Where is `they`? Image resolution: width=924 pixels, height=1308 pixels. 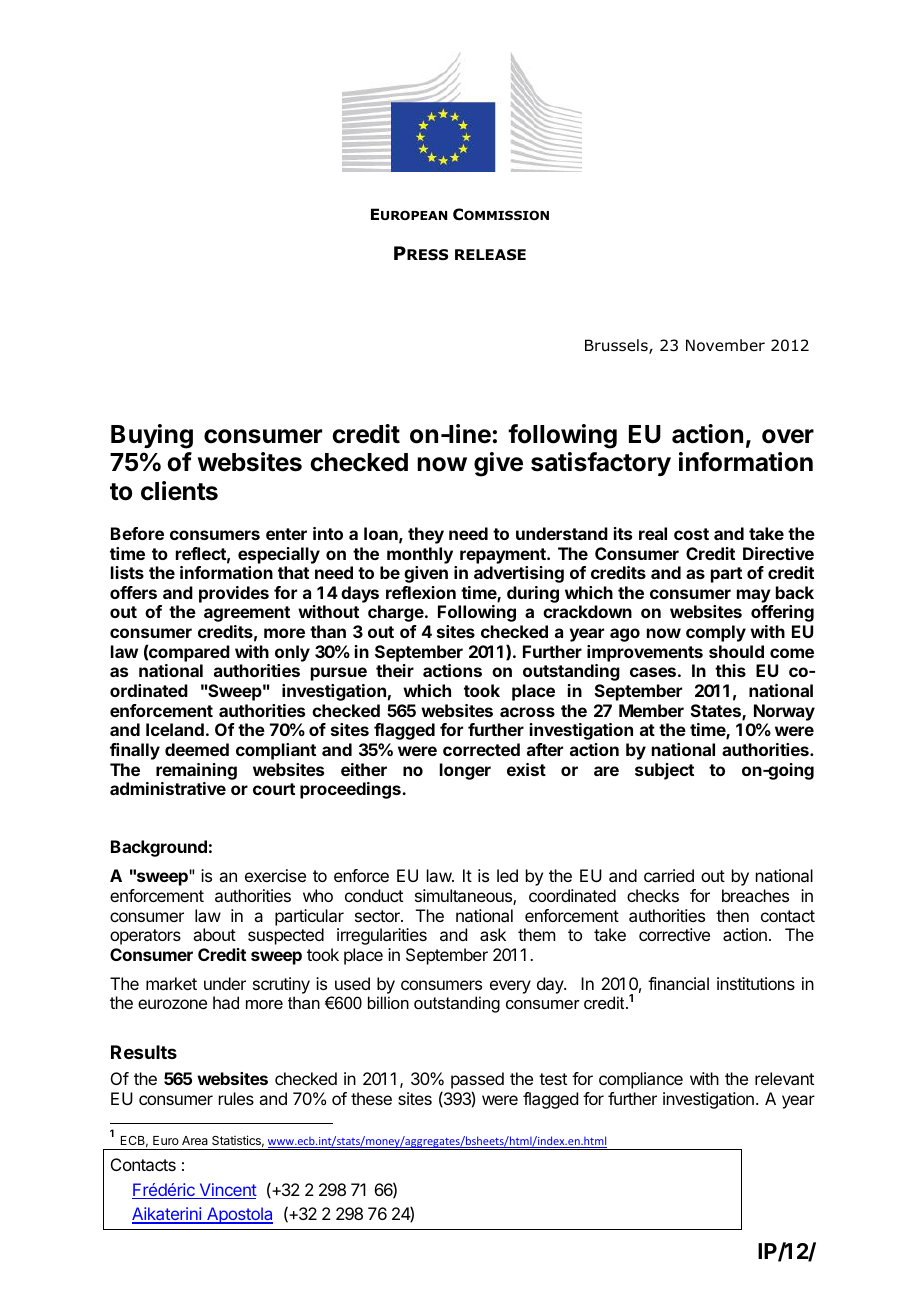 they is located at coordinates (426, 535).
